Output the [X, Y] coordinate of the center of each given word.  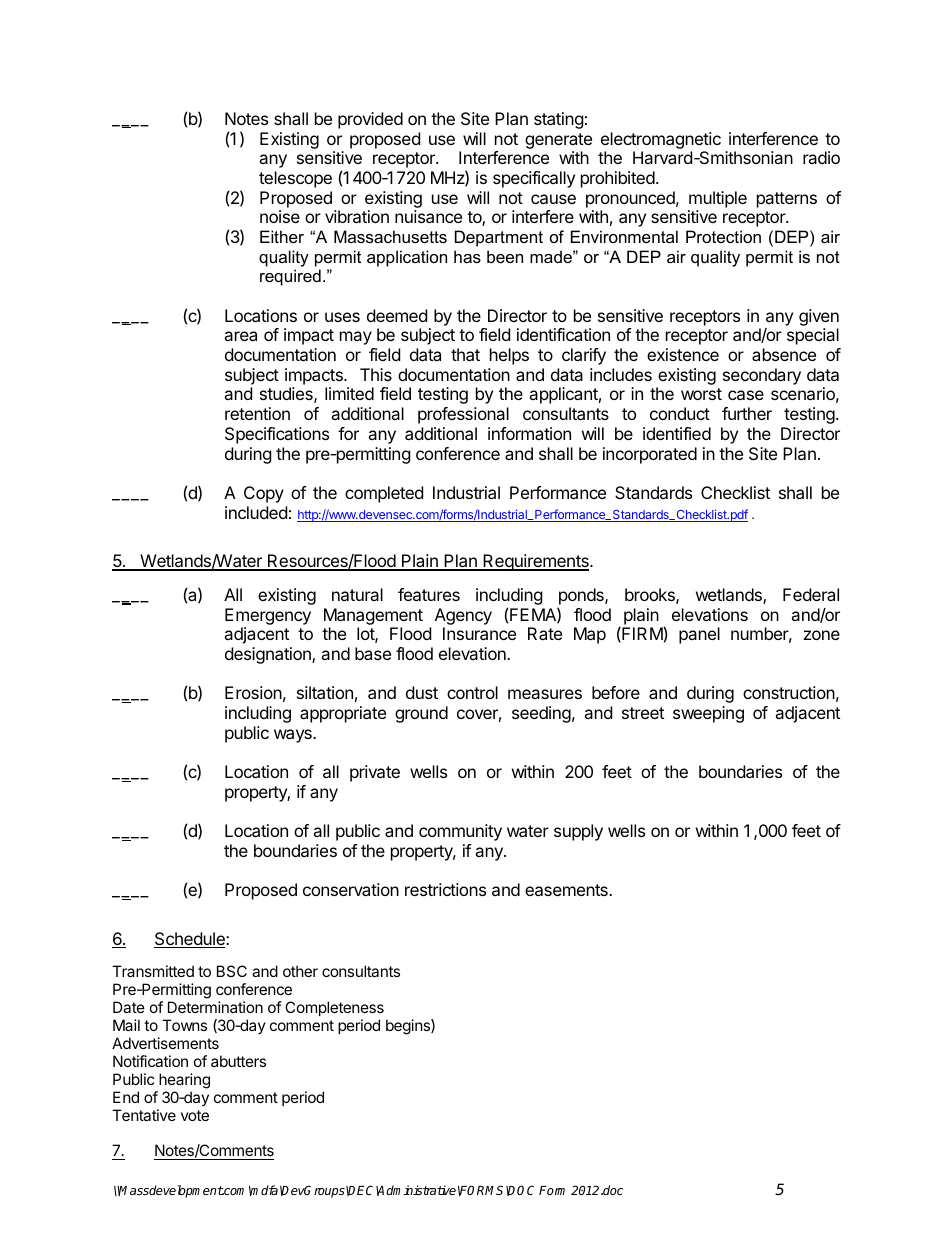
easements [567, 890]
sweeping [708, 714]
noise [280, 216]
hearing [184, 1081]
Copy [264, 494]
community [460, 832]
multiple [718, 199]
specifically [534, 179]
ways [294, 736]
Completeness [334, 1008]
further [747, 413]
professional [463, 415]
